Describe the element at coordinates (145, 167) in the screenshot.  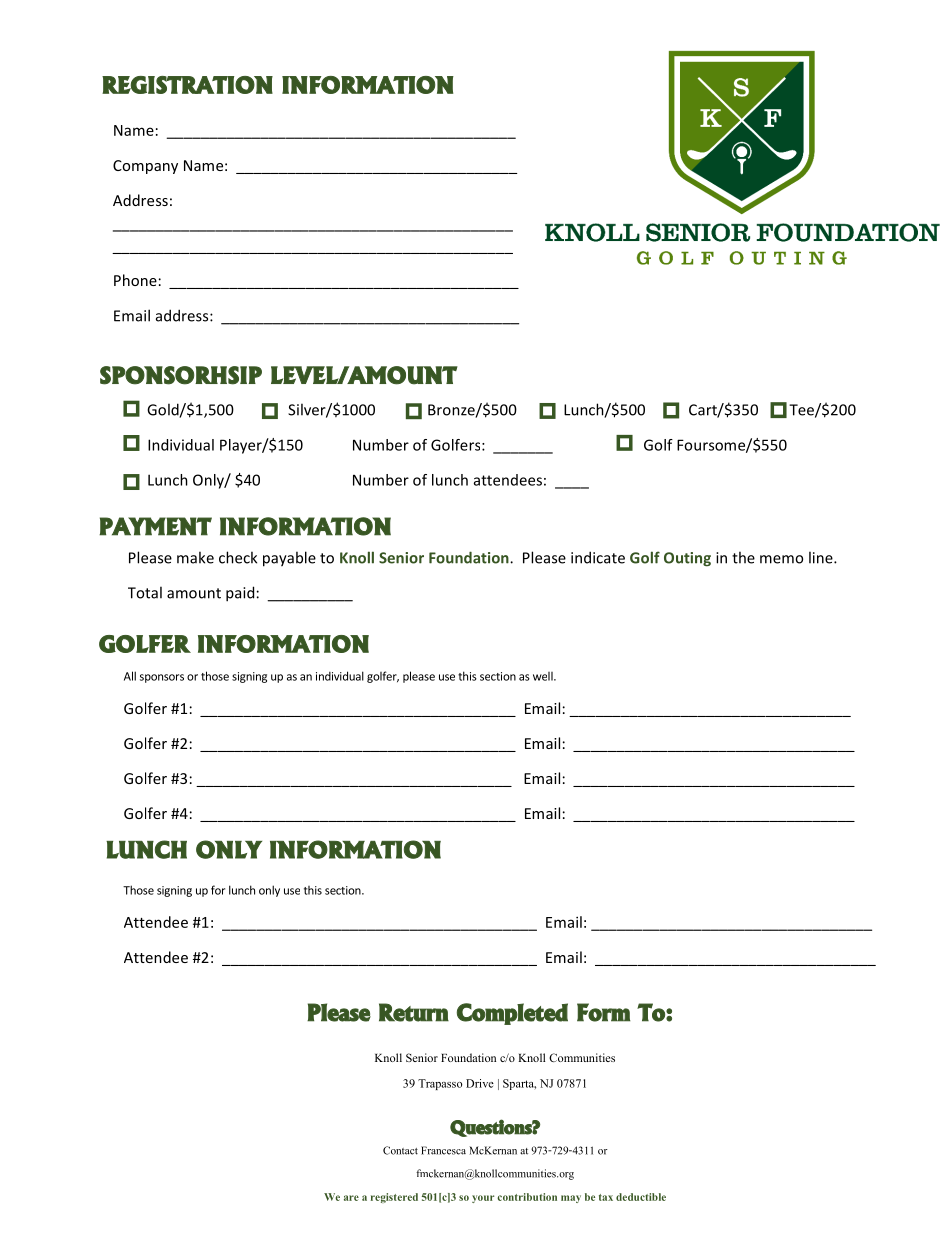
I see `Company` at that location.
